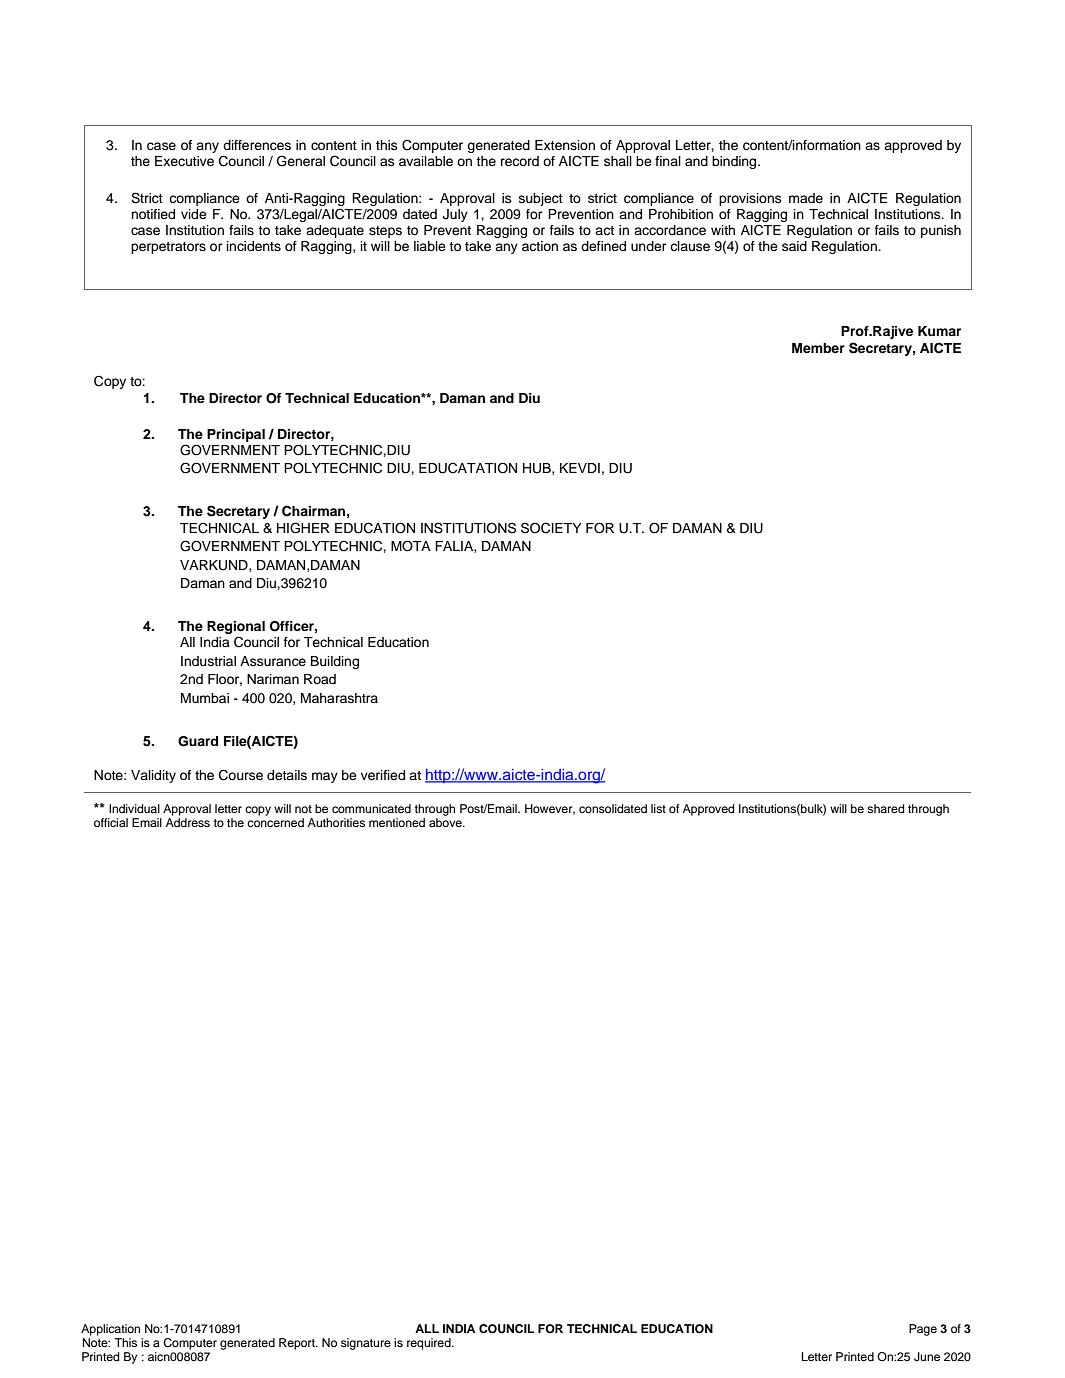 The image size is (1065, 1378). What do you see at coordinates (886, 808) in the screenshot?
I see `shared` at bounding box center [886, 808].
